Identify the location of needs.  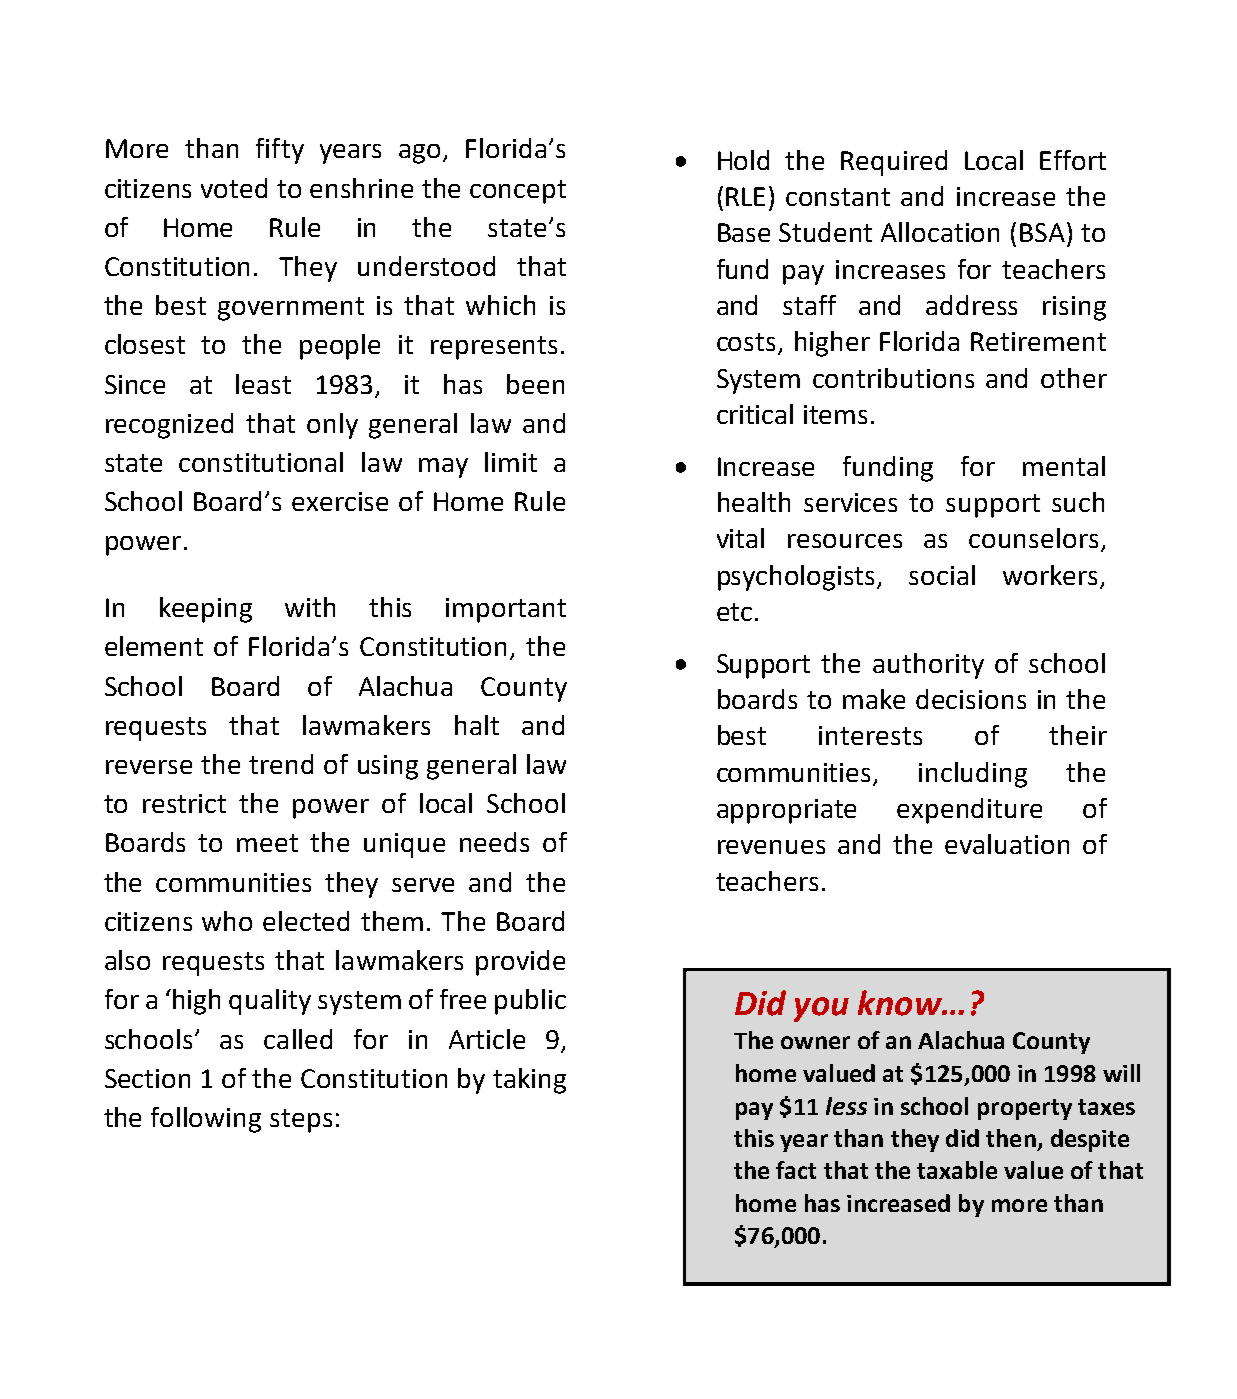
(494, 842).
